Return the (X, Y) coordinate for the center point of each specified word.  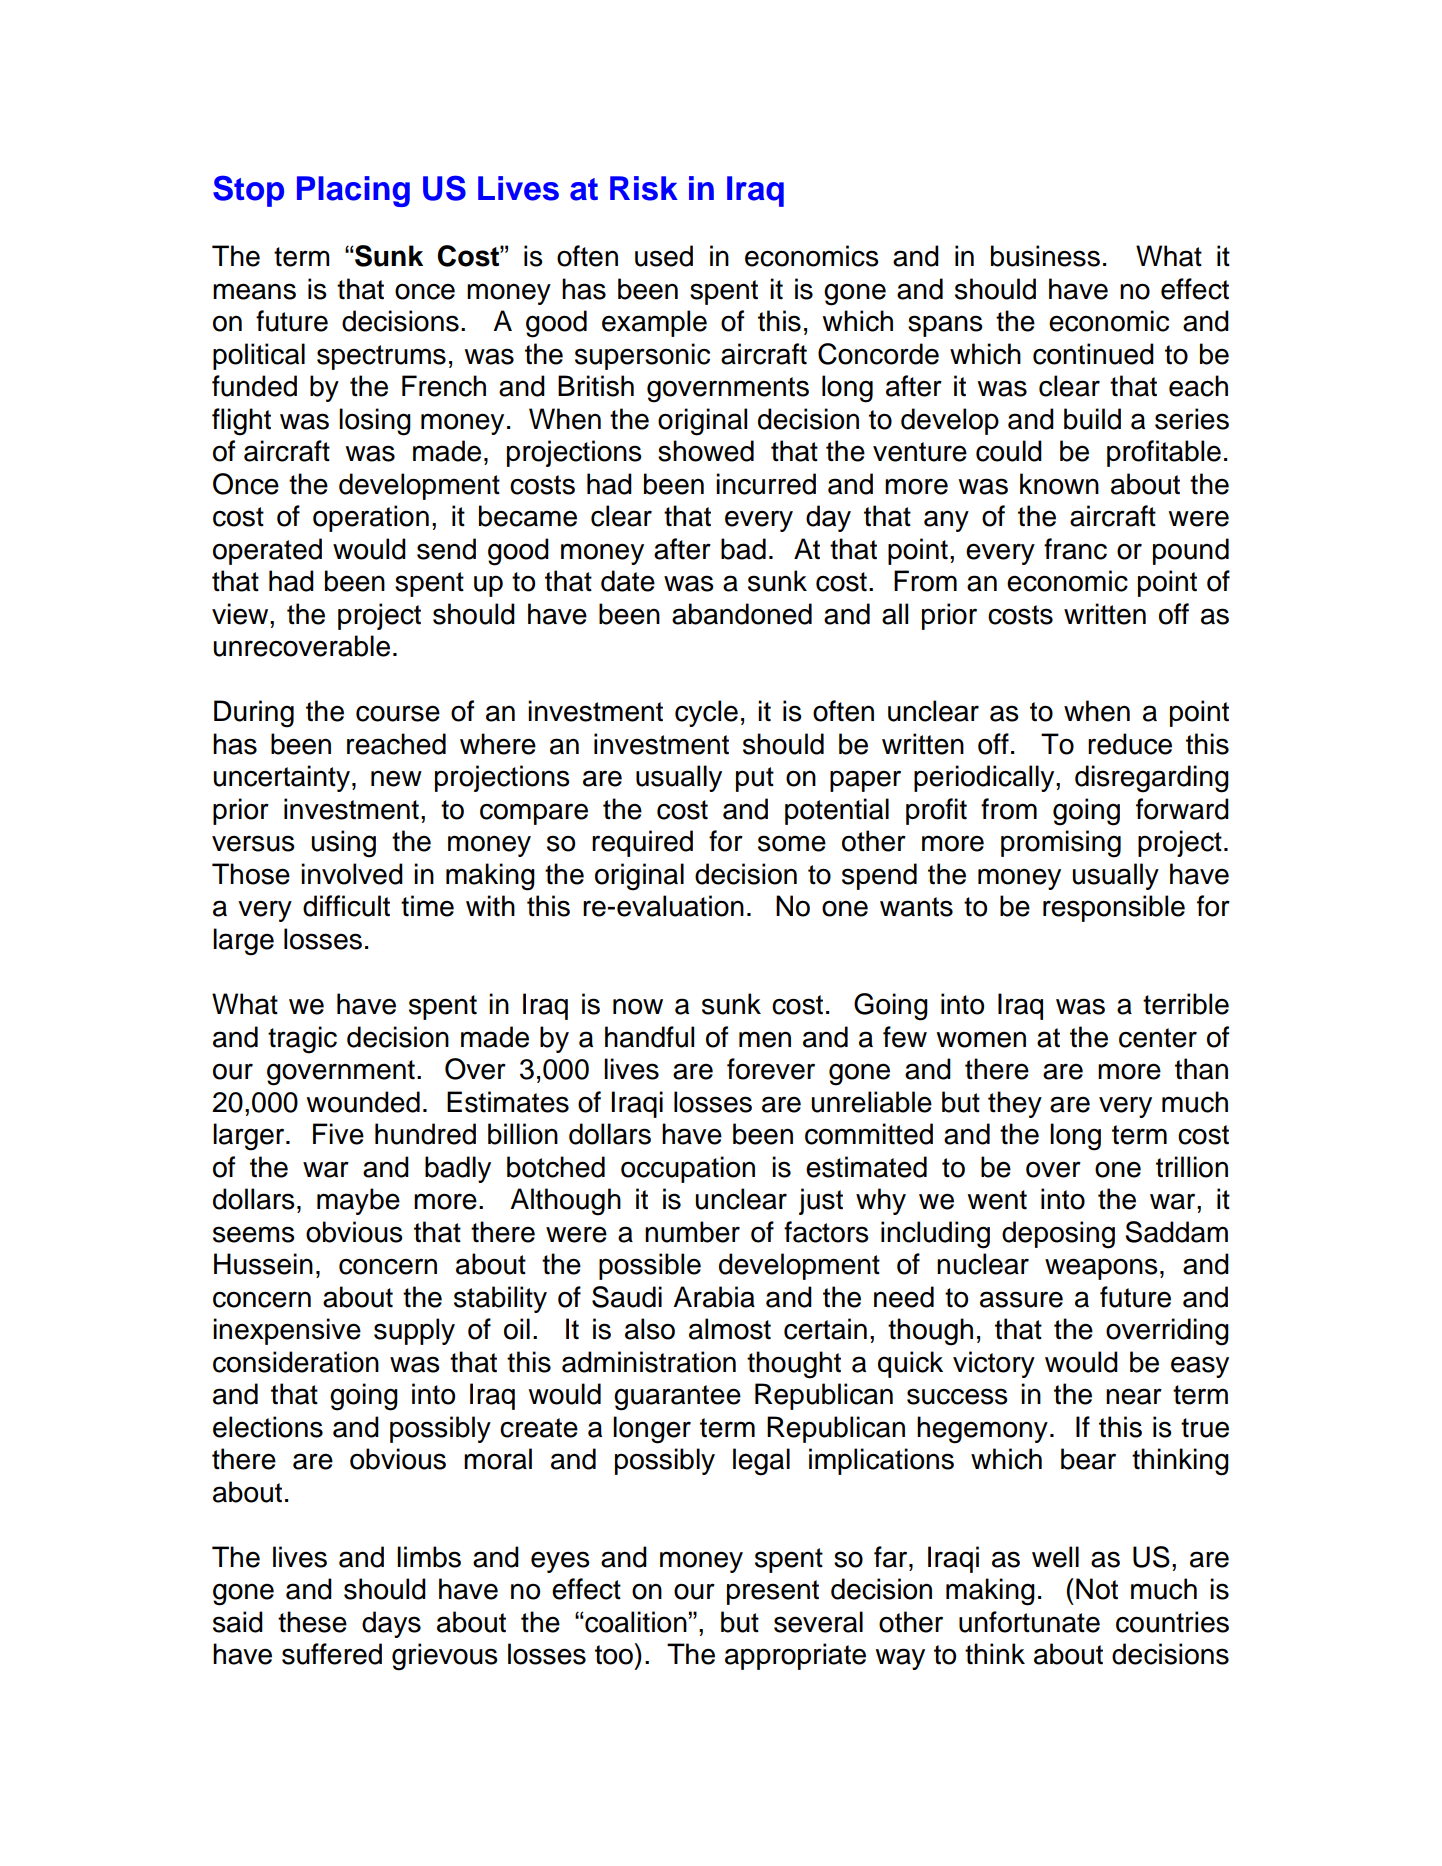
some (792, 843)
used (664, 256)
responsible (1114, 908)
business (1045, 256)
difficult (346, 906)
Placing (353, 191)
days (391, 1624)
